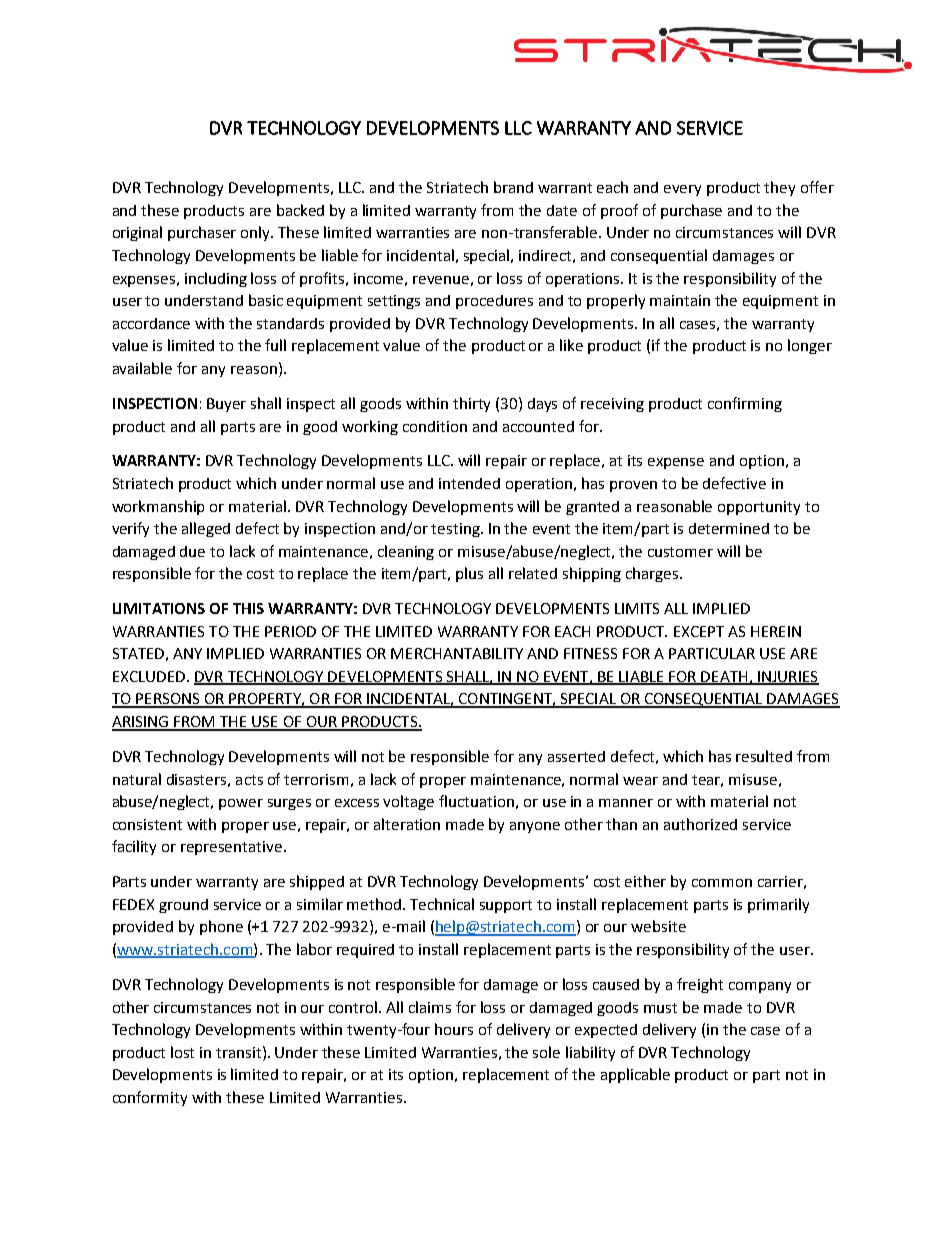 The width and height of the screenshot is (952, 1233). What do you see at coordinates (513, 187) in the screenshot?
I see `brand` at bounding box center [513, 187].
